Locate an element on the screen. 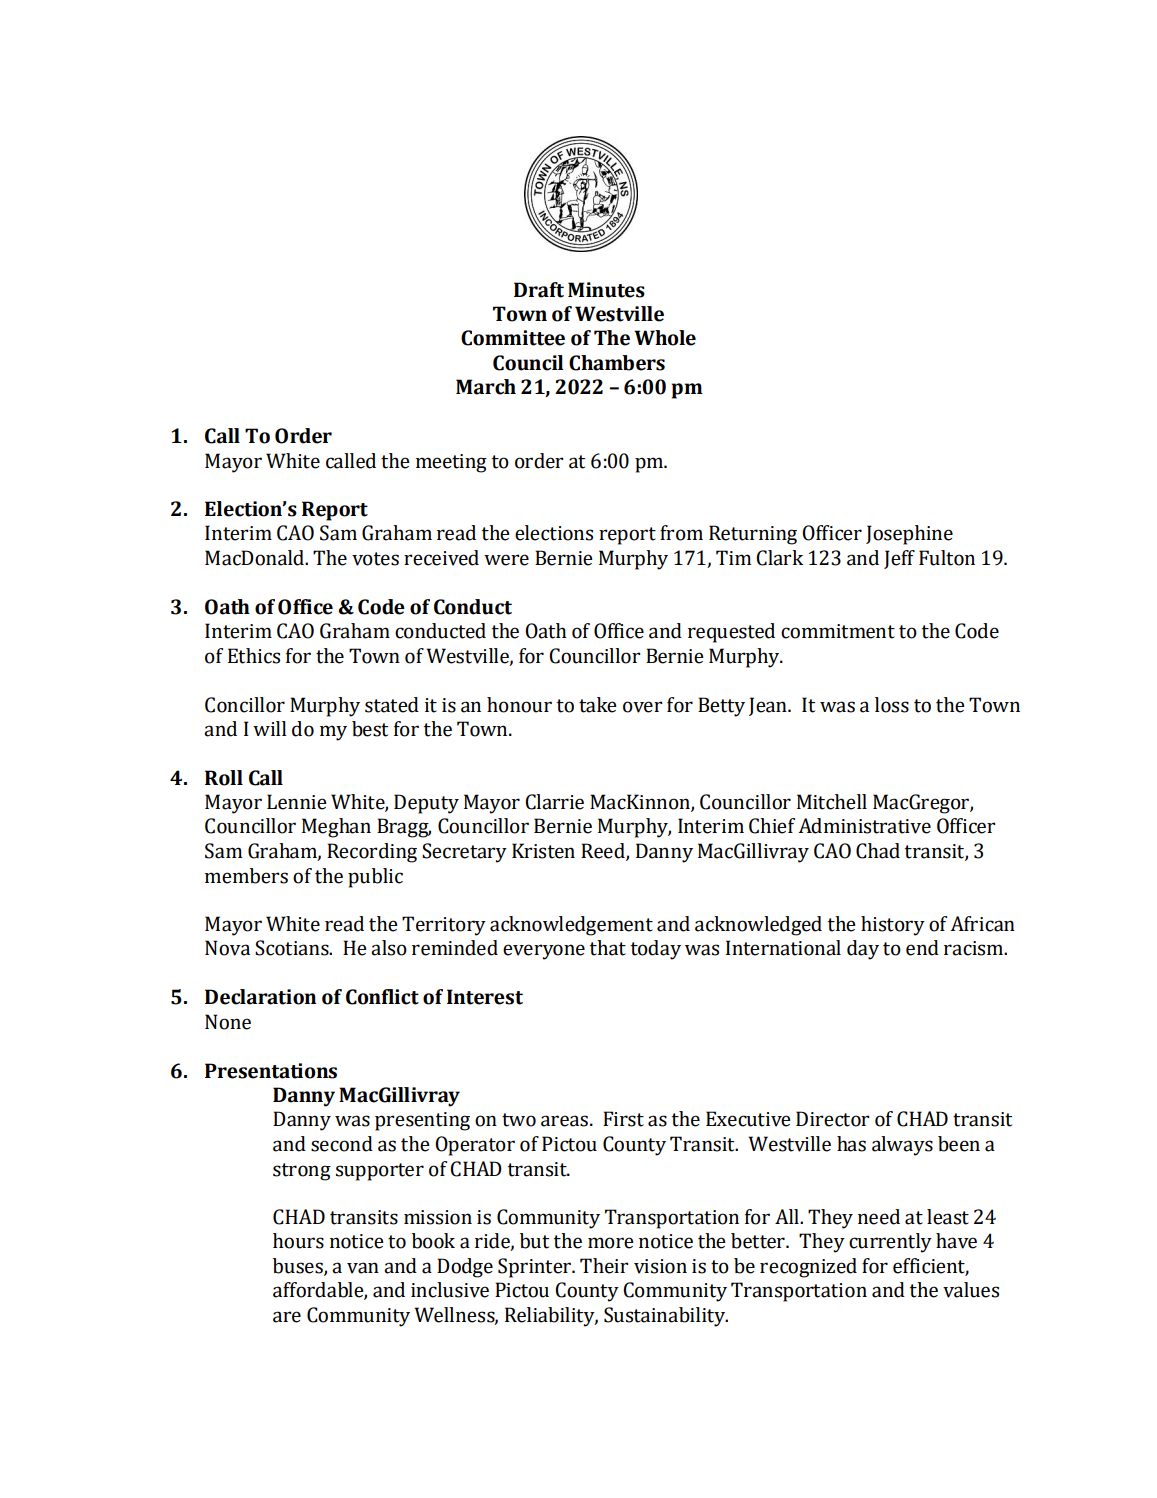  Reed is located at coordinates (604, 852).
